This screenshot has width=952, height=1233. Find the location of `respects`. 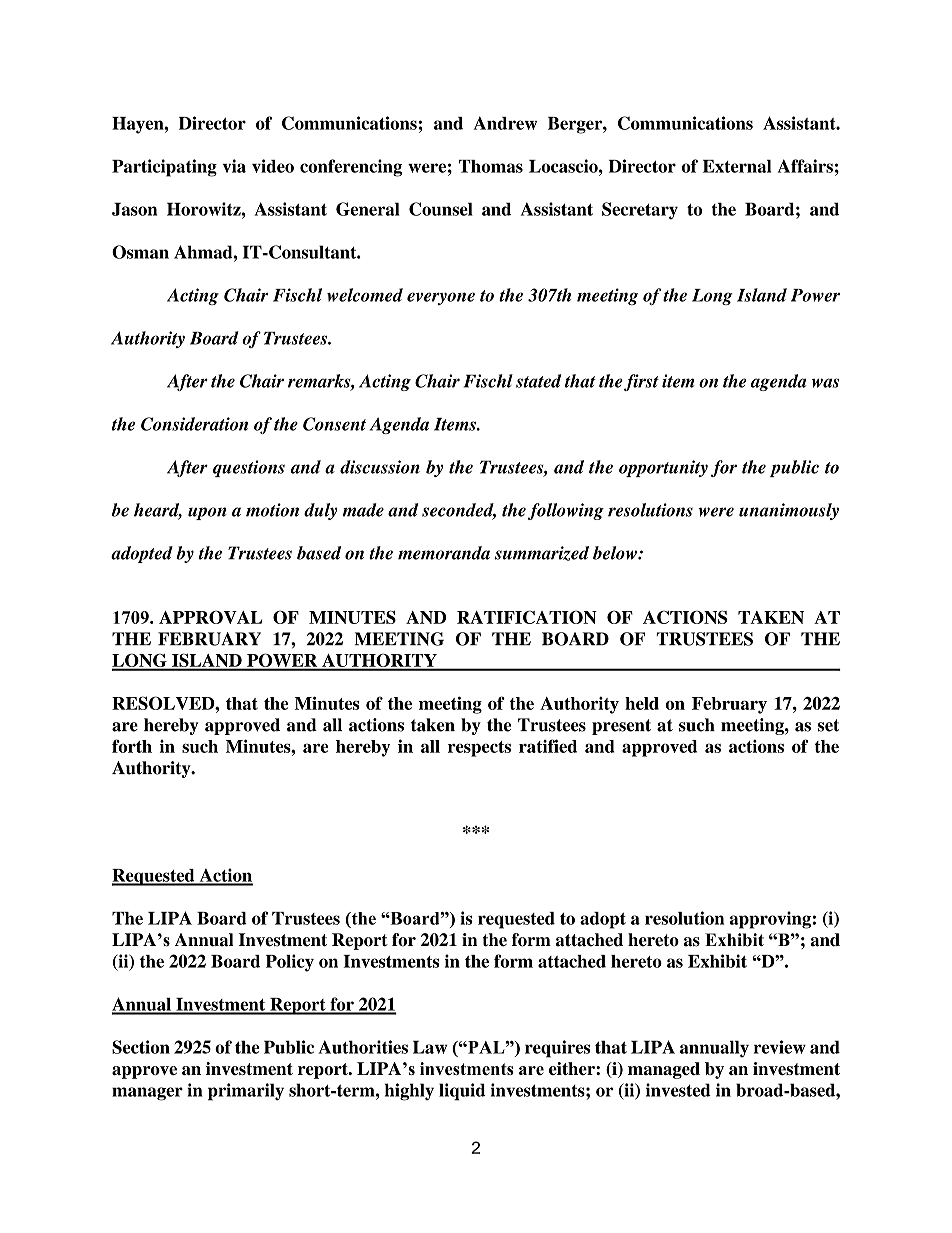

respects is located at coordinates (479, 749).
